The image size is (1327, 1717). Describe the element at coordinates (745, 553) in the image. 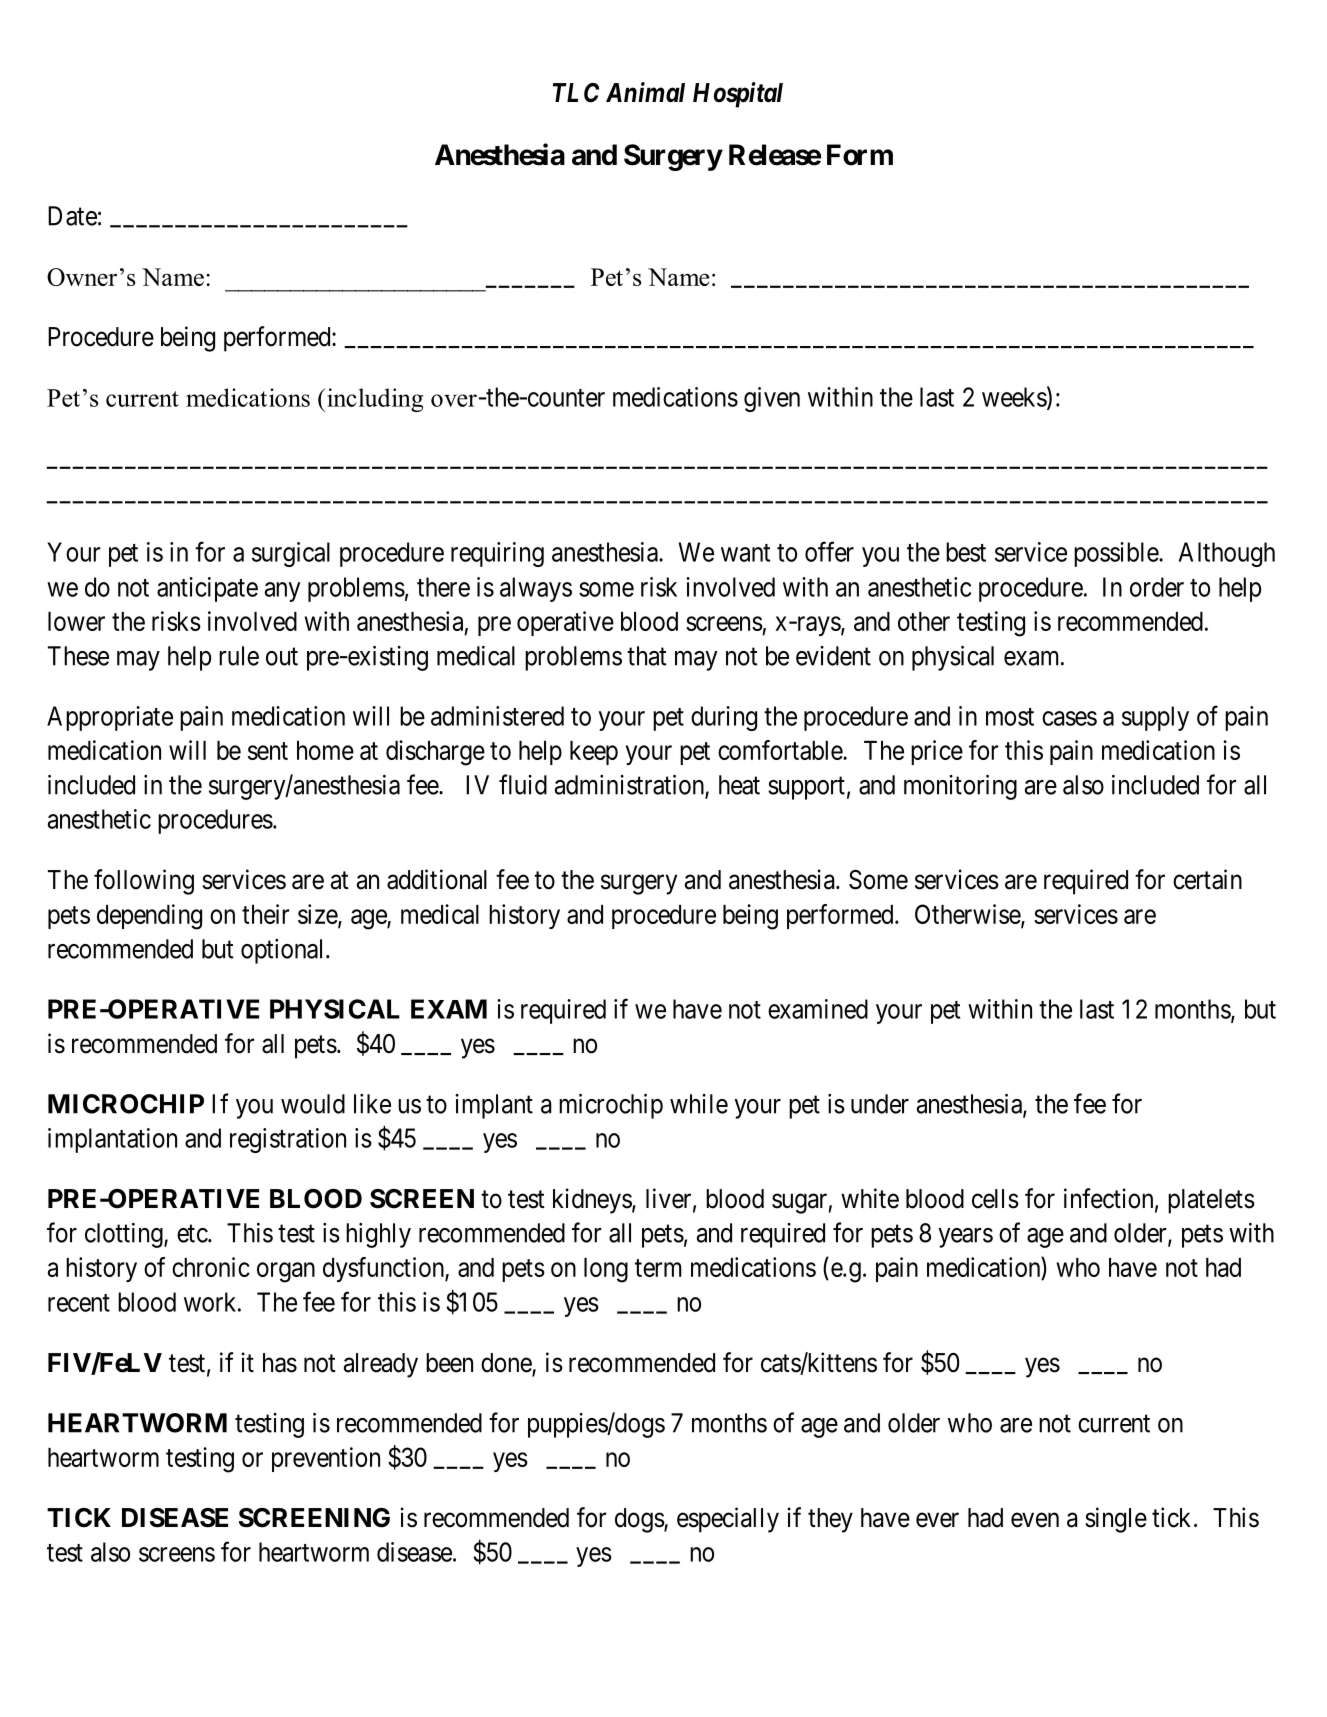

I see `want` at that location.
